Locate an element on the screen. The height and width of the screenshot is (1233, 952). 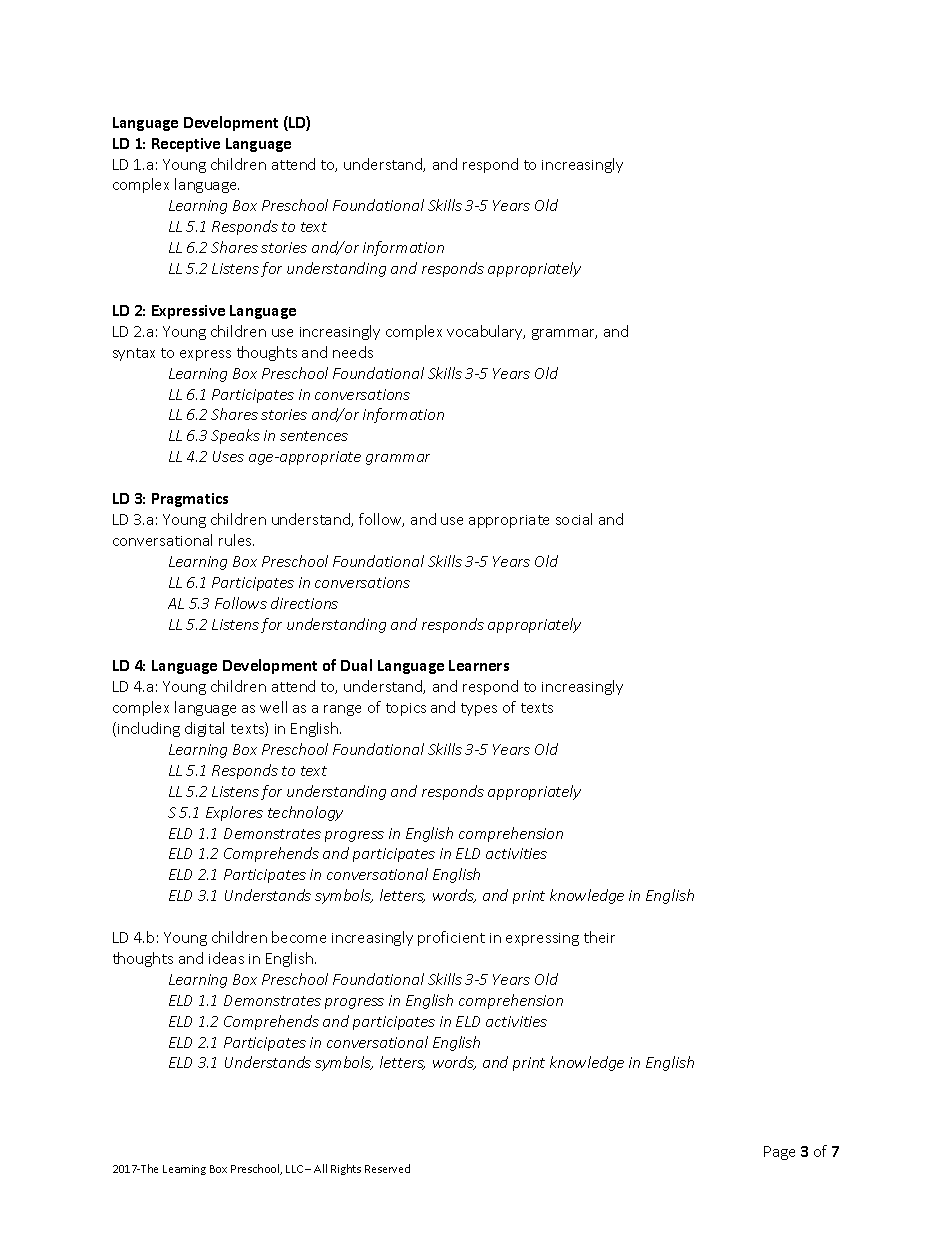
needs is located at coordinates (353, 352).
